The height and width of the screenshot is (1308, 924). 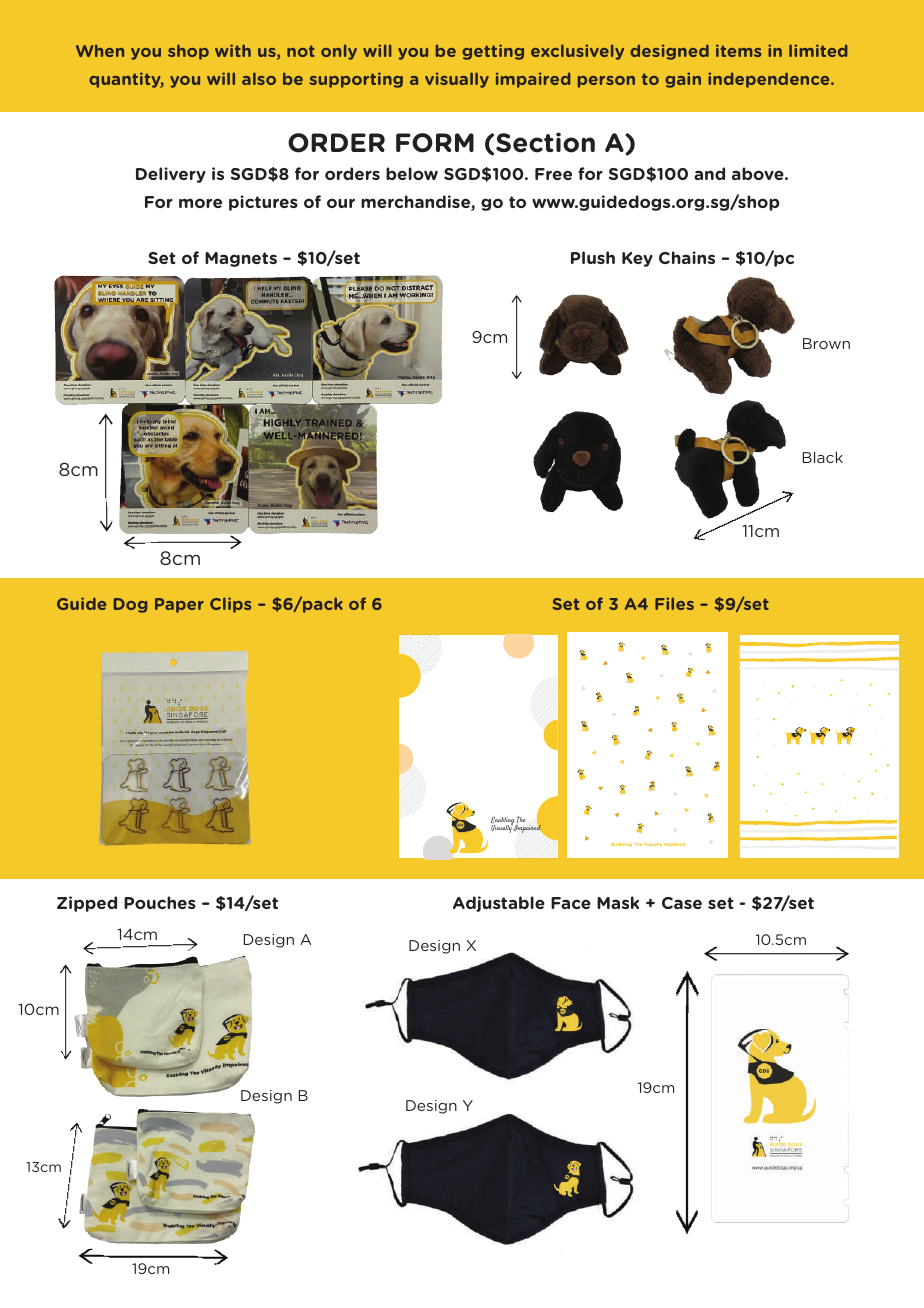 What do you see at coordinates (499, 904) in the screenshot?
I see `Adjustable` at bounding box center [499, 904].
